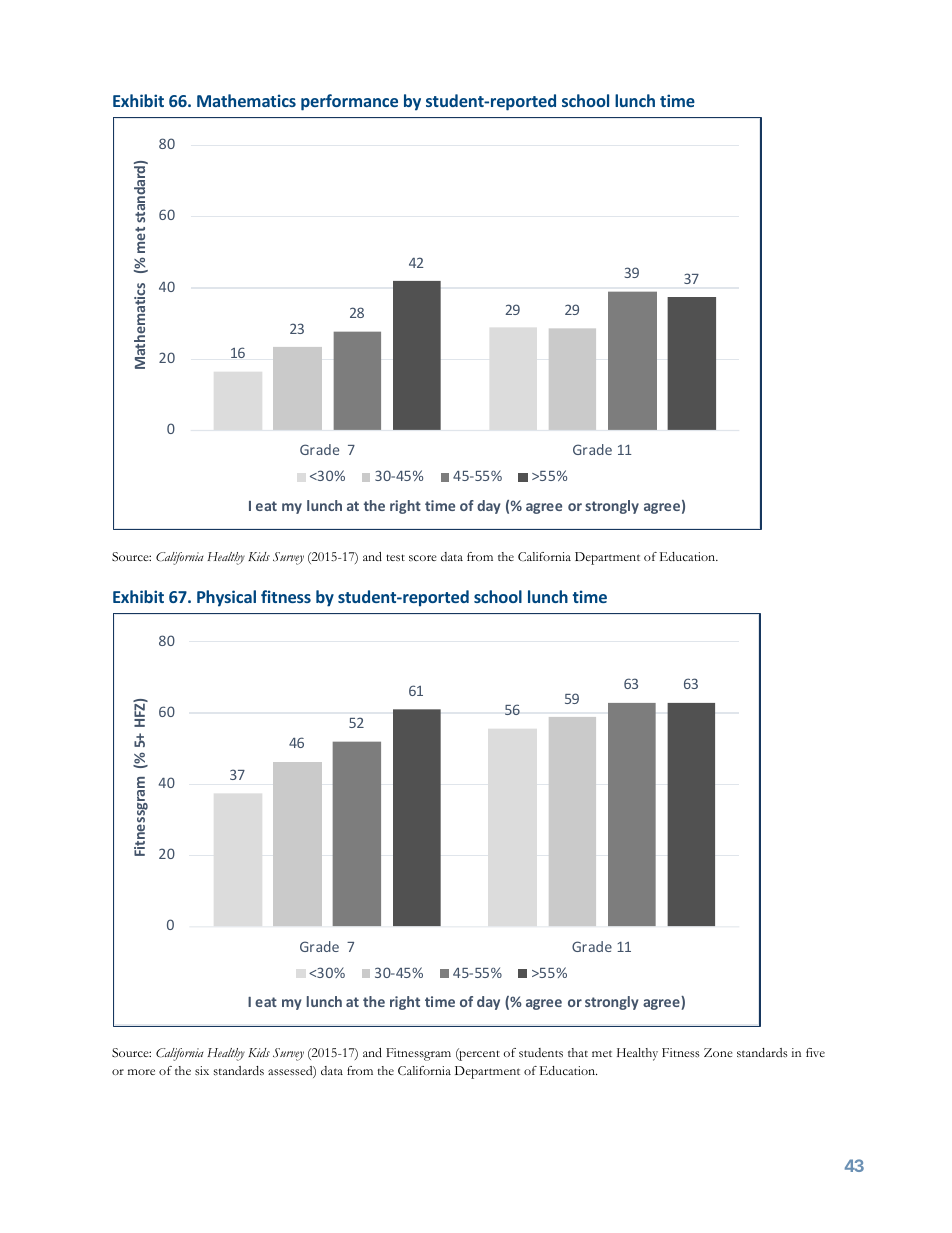 This page has width=952, height=1233. What do you see at coordinates (718, 1052) in the page?
I see `Zone` at bounding box center [718, 1052].
